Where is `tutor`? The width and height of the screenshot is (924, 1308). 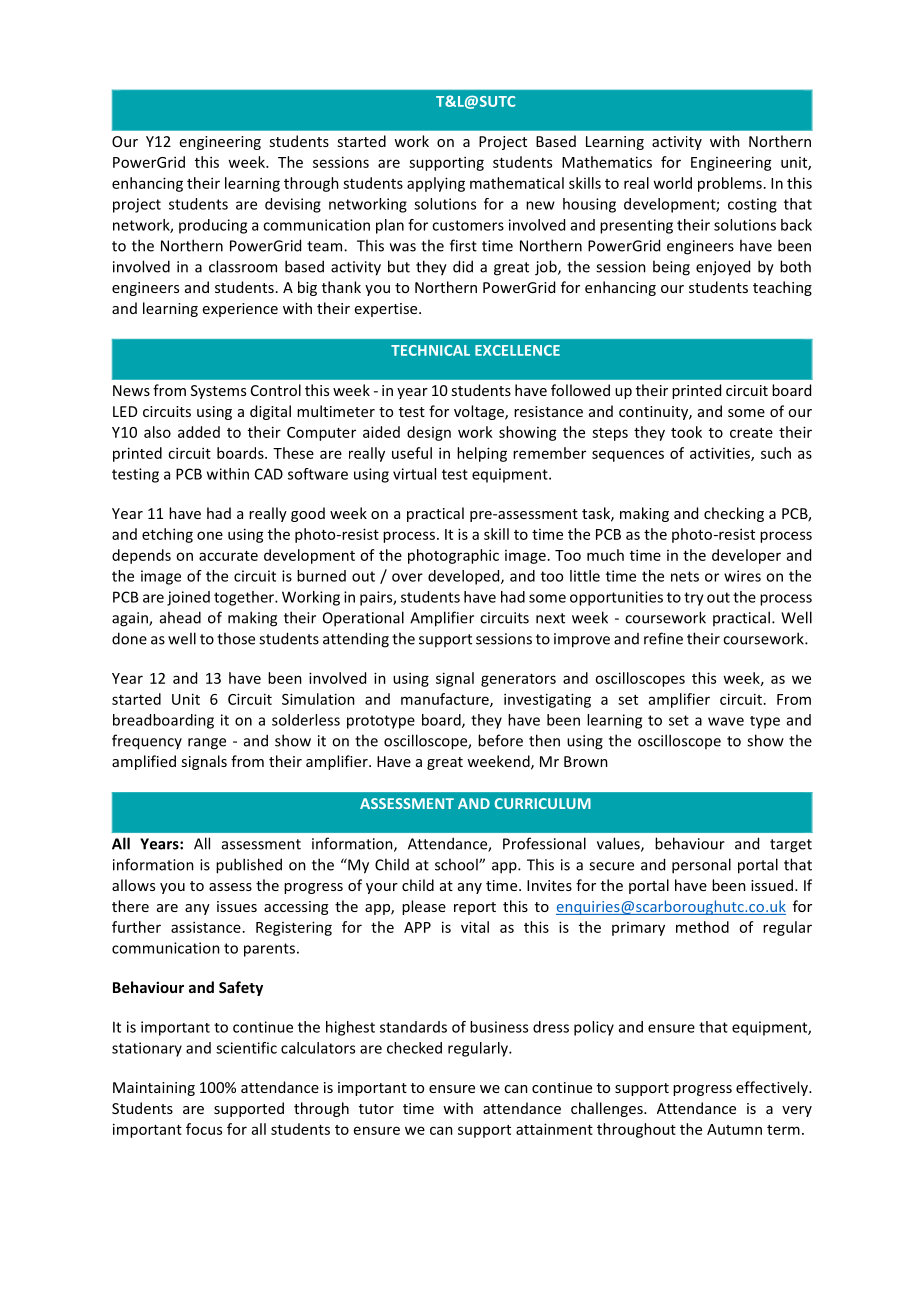
tutor is located at coordinates (376, 1109).
